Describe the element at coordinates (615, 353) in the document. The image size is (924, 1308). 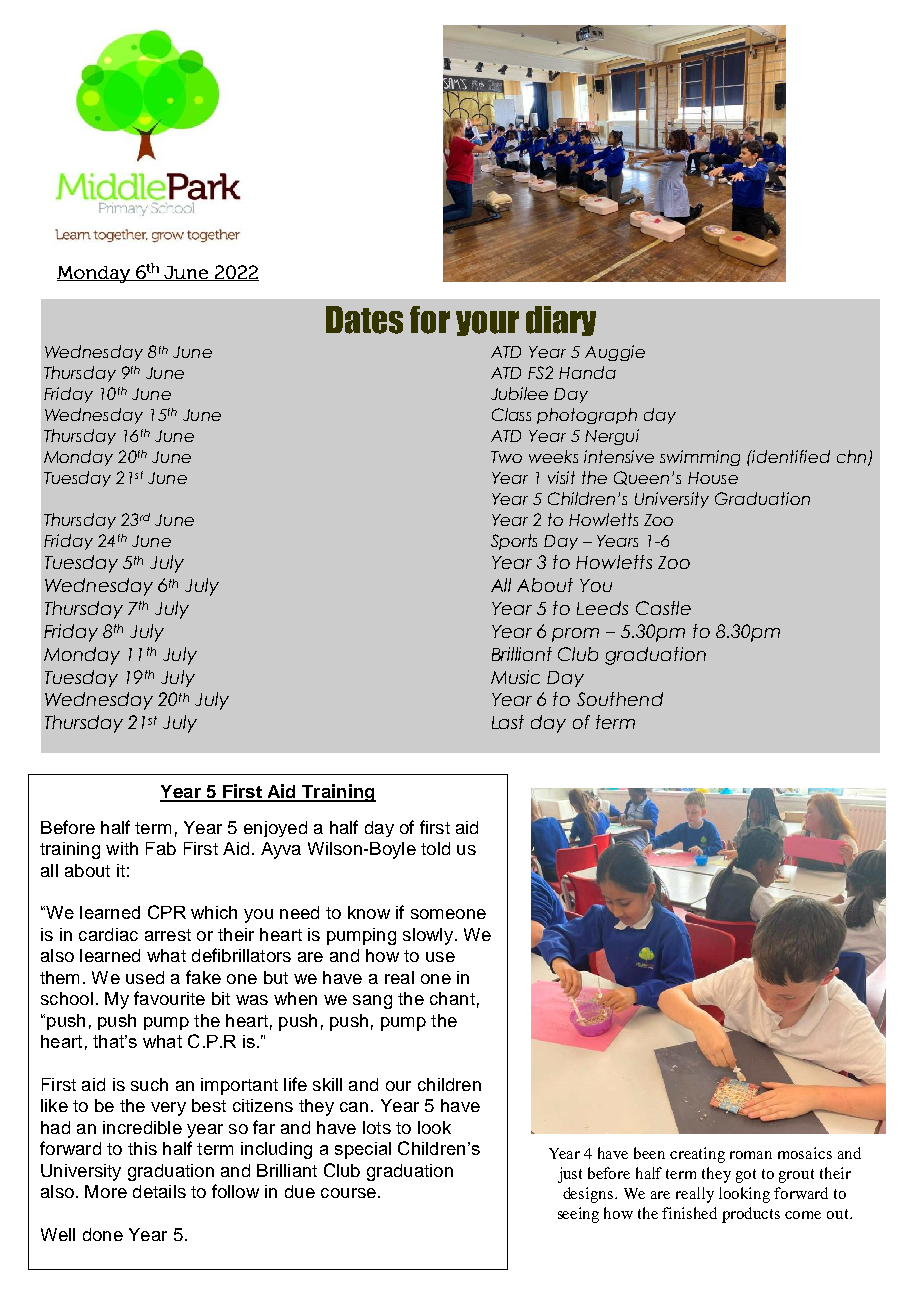
I see `Auggie` at that location.
